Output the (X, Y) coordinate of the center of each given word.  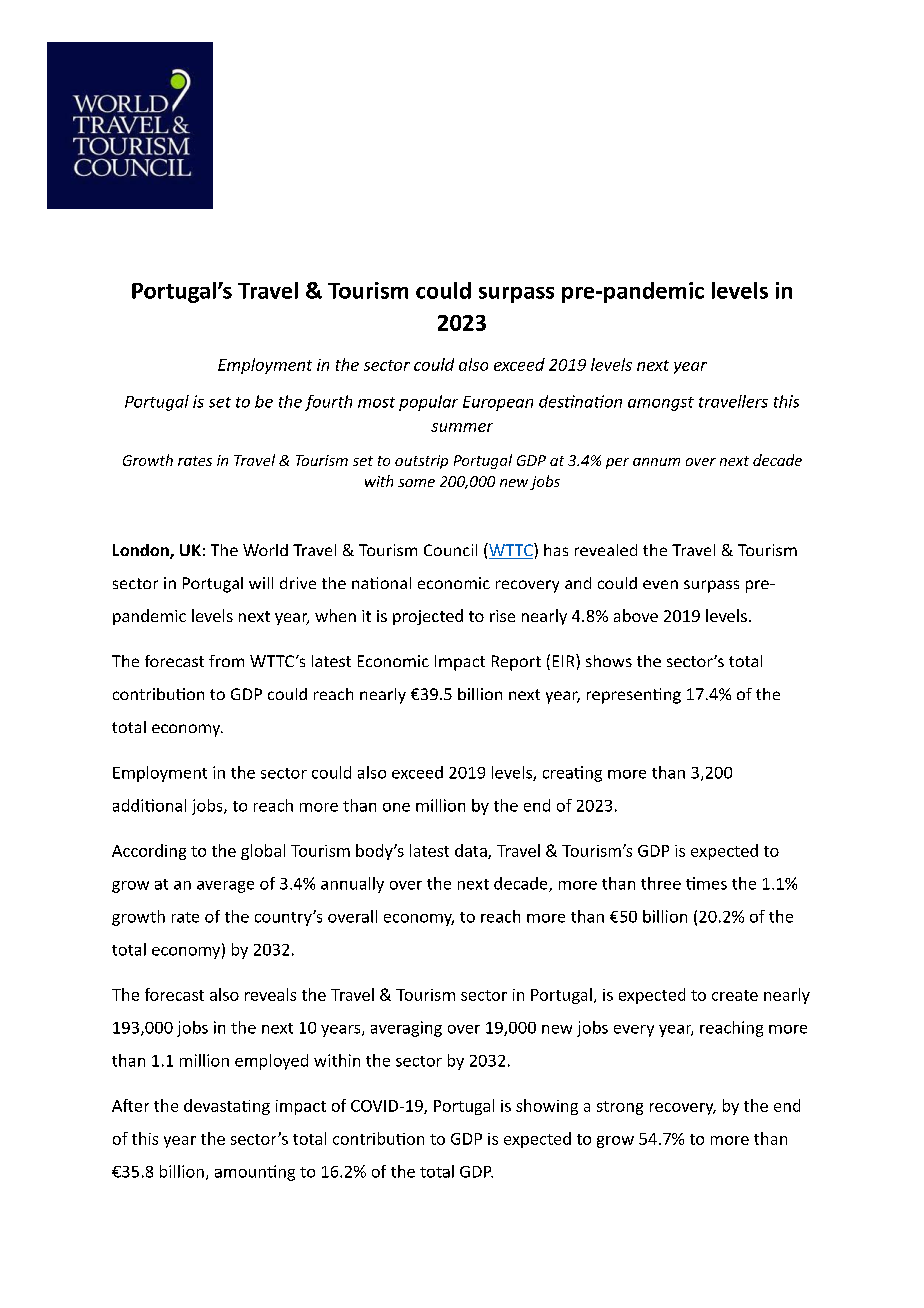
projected (428, 617)
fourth (328, 403)
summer (462, 427)
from (226, 661)
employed (271, 1062)
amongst (661, 404)
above (636, 615)
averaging (406, 1029)
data (472, 851)
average (225, 887)
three (661, 883)
